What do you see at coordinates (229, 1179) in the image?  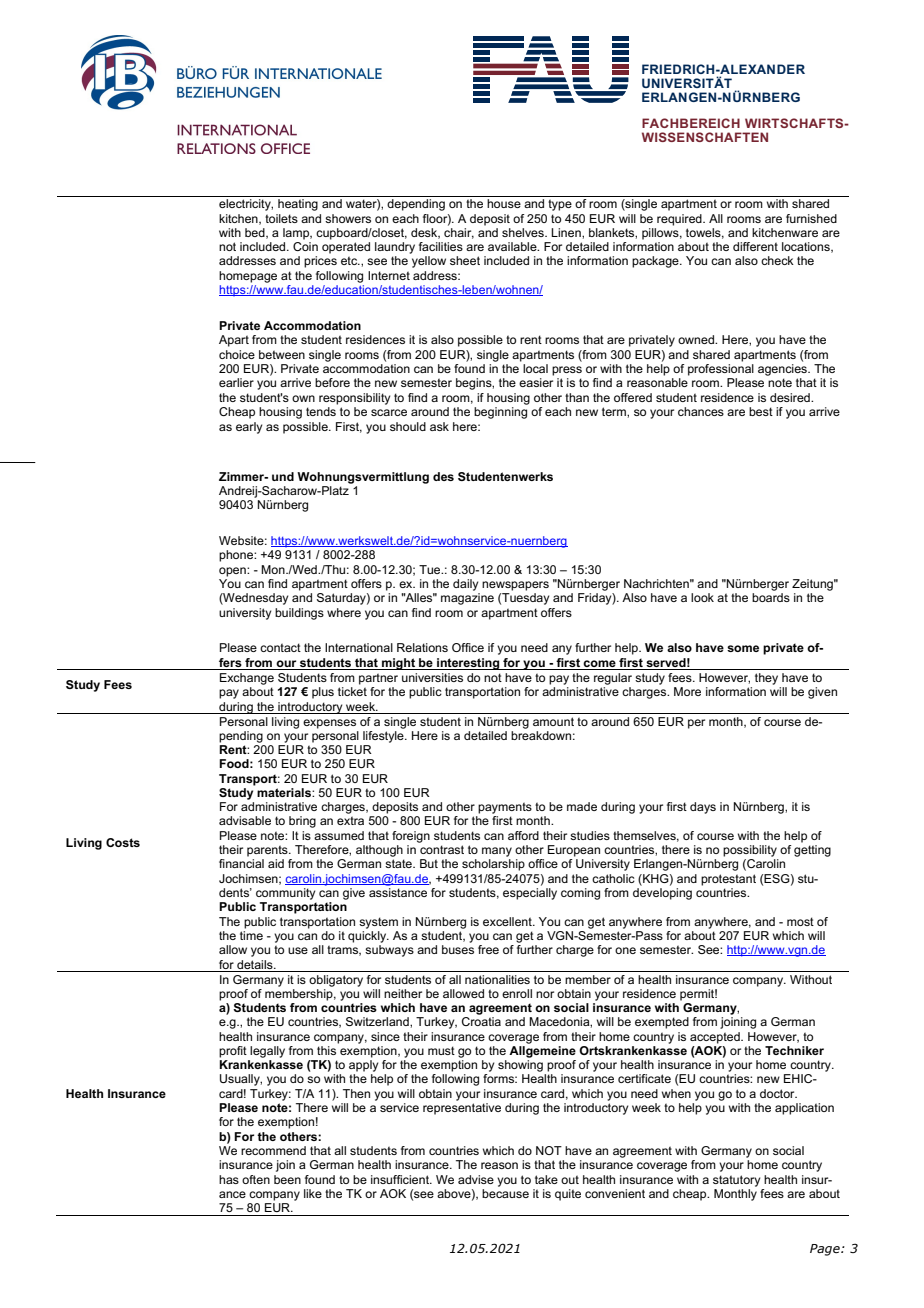 I see `has` at bounding box center [229, 1179].
